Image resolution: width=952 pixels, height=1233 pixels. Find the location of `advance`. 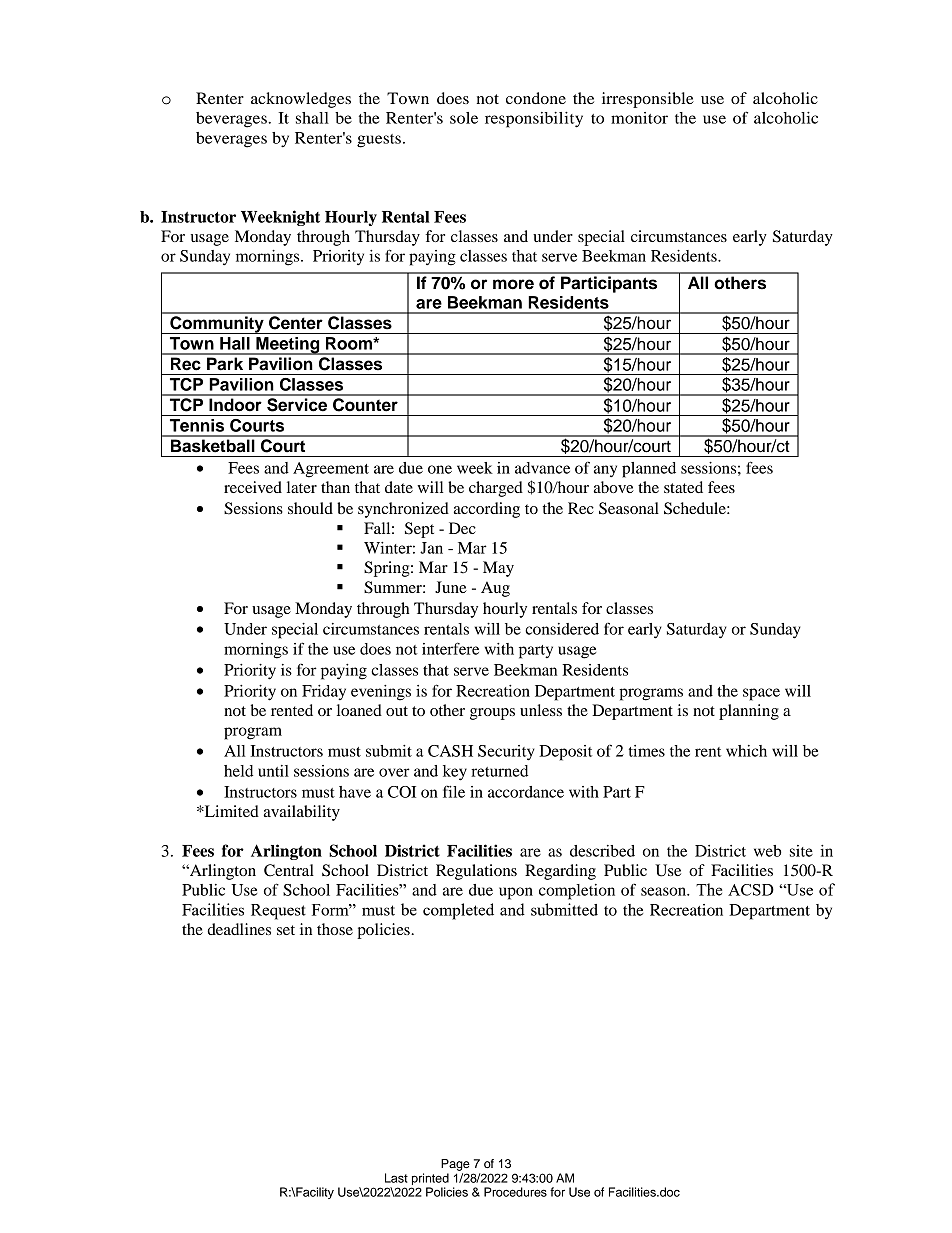

advance is located at coordinates (542, 468).
